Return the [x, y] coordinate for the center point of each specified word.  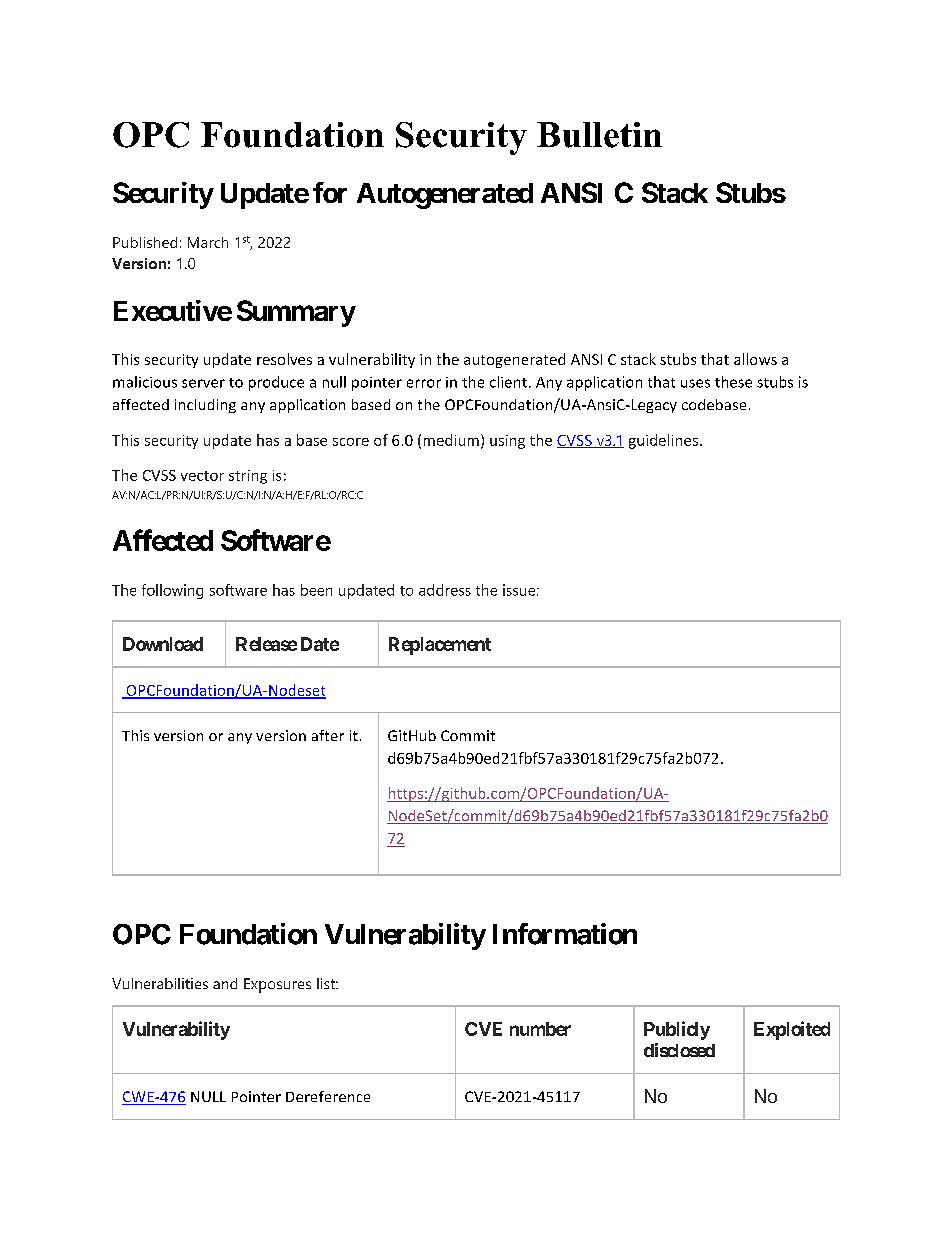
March [208, 242]
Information [565, 934]
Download [163, 644]
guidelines [665, 441]
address [445, 590]
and [225, 983]
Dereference [328, 1096]
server [203, 383]
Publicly [677, 1030]
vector [202, 476]
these [733, 382]
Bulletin [599, 135]
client [508, 382]
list [327, 983]
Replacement [440, 646]
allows [755, 359]
